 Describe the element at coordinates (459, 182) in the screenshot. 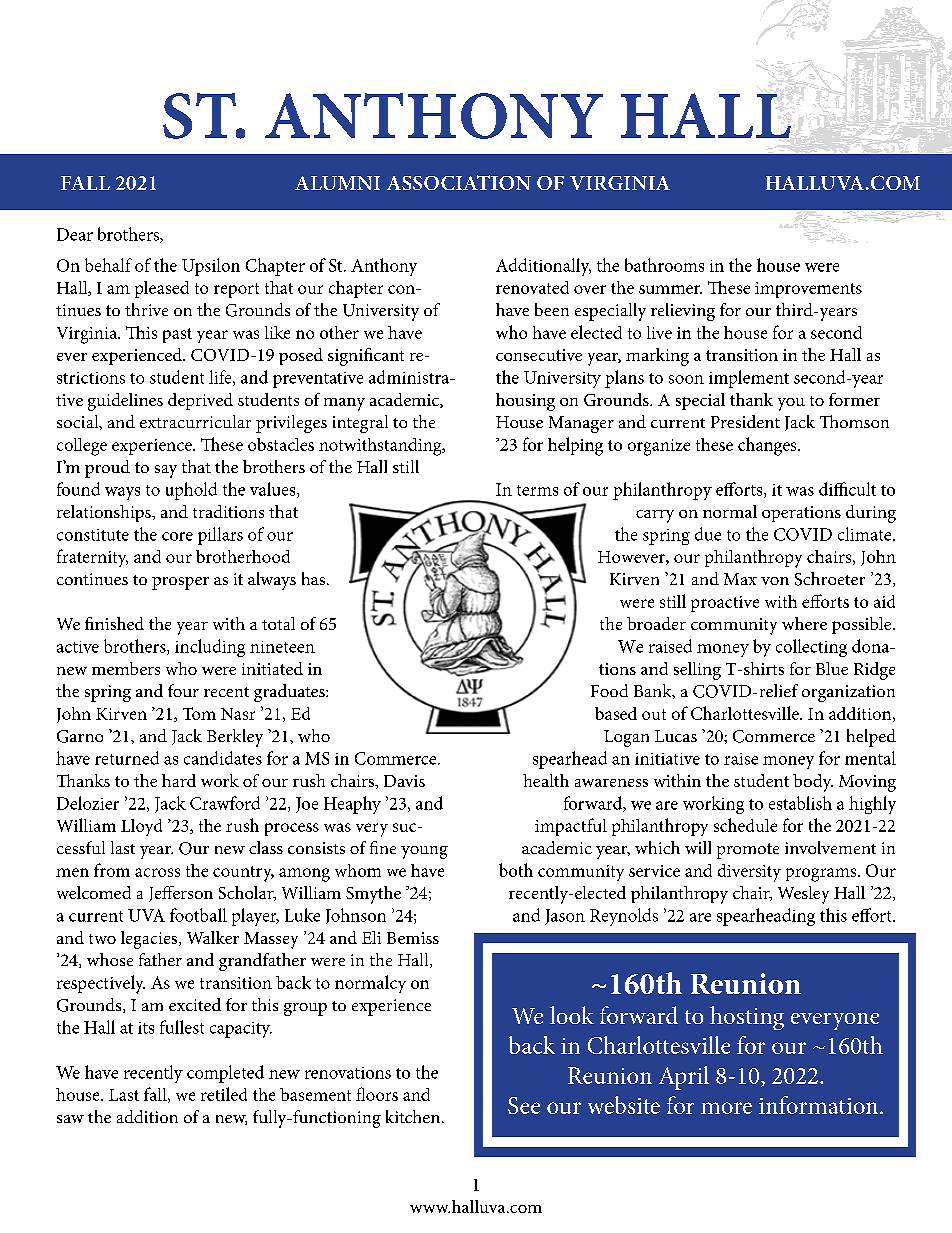

I see `ASSOCIATION` at that location.
